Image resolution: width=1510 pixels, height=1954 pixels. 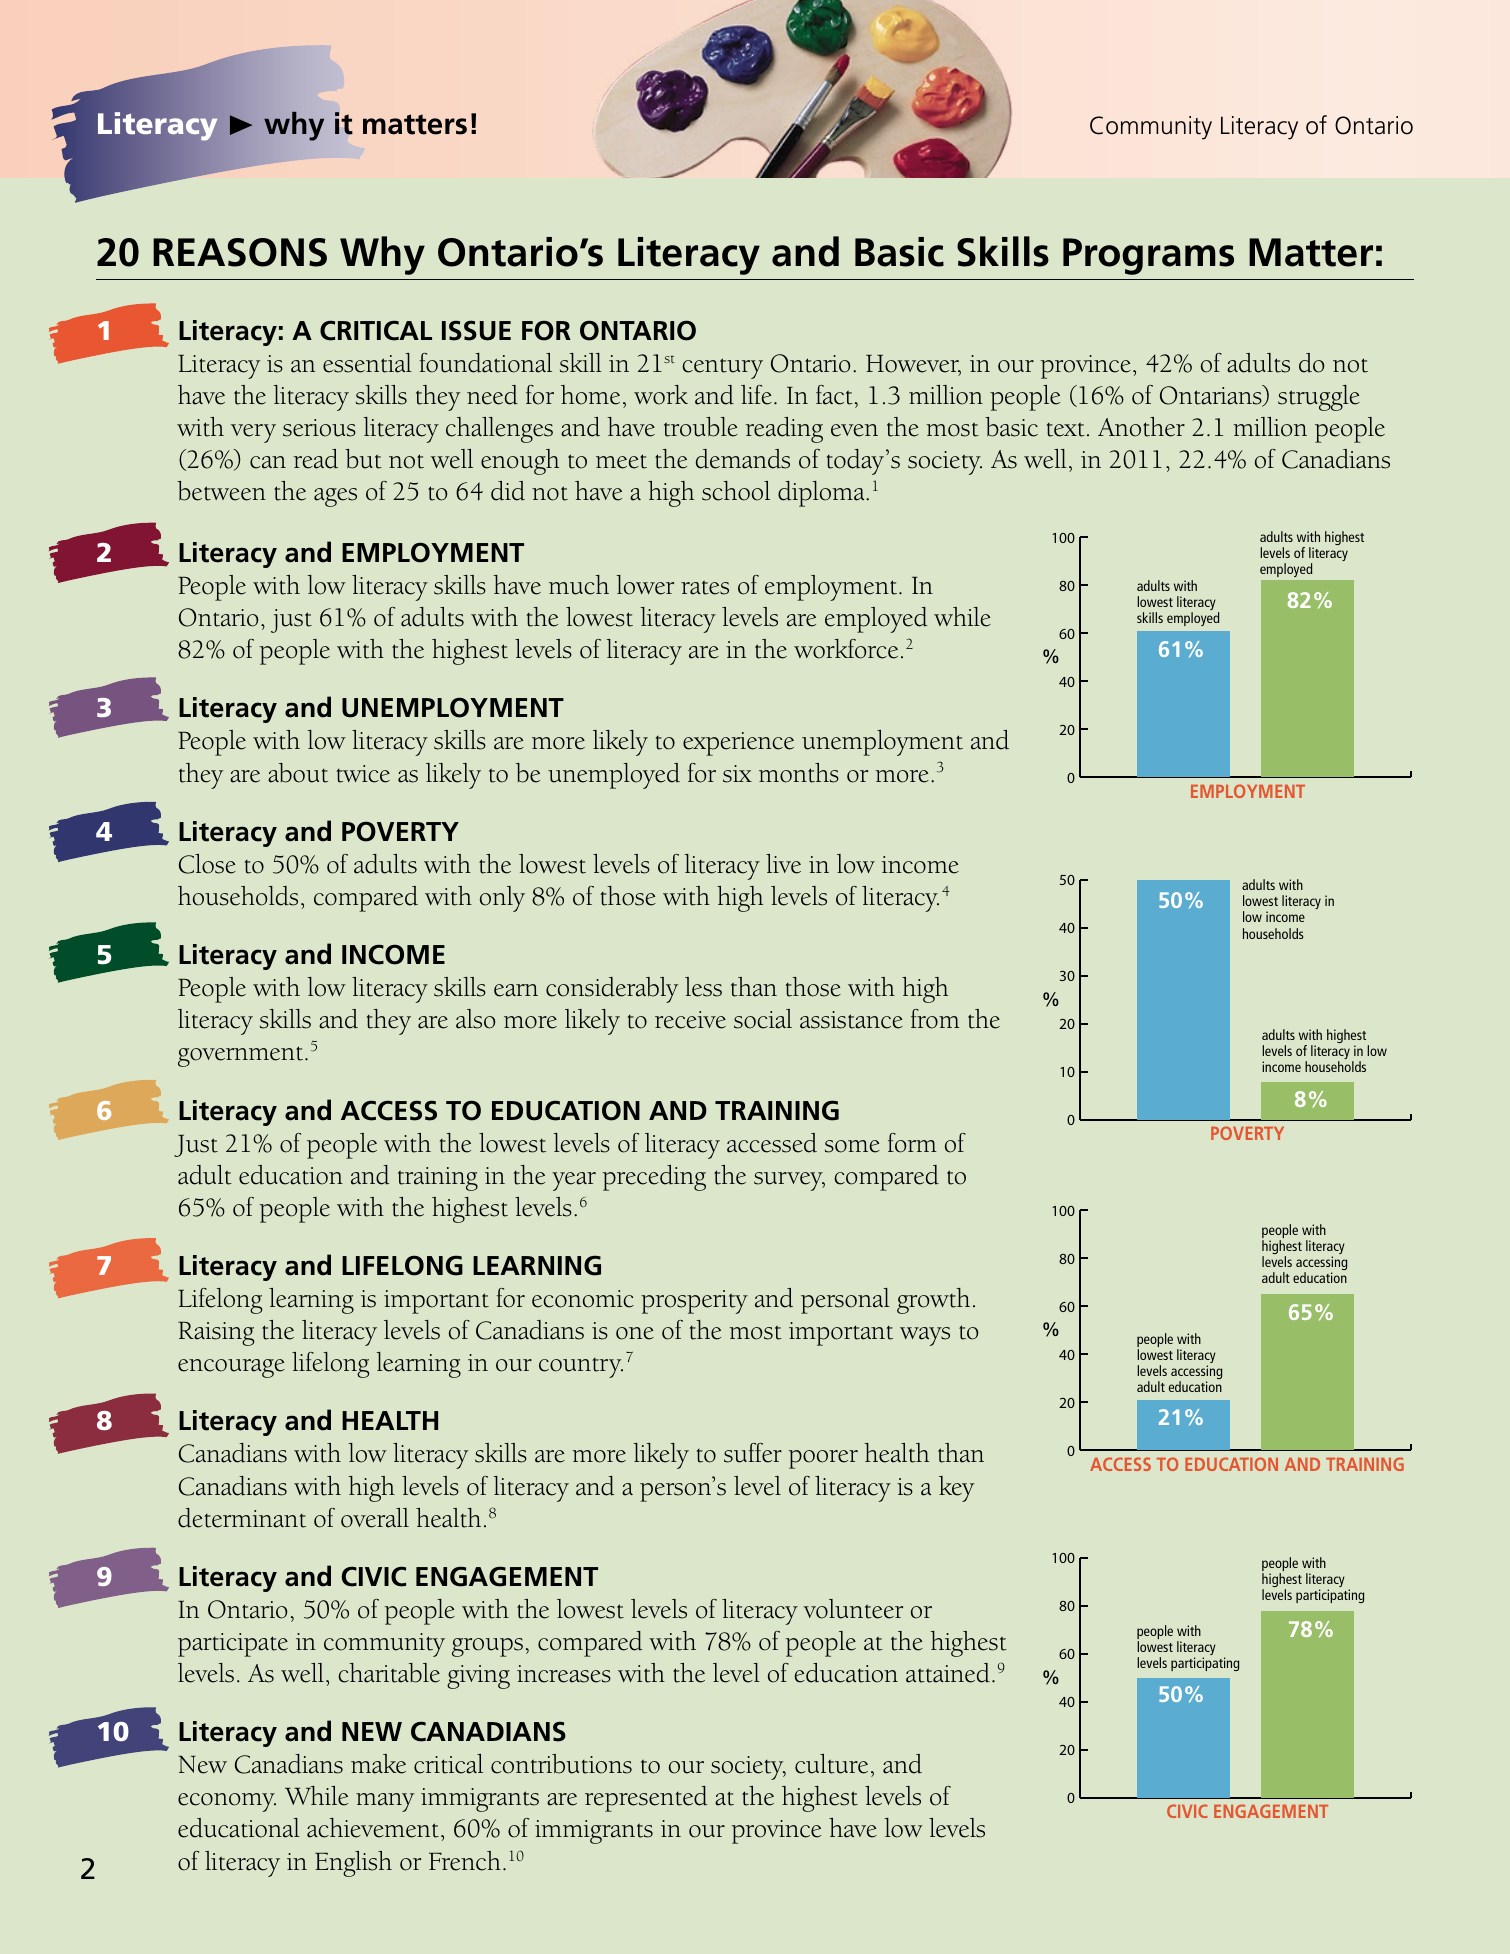 What do you see at coordinates (831, 1764) in the page?
I see `culture` at bounding box center [831, 1764].
